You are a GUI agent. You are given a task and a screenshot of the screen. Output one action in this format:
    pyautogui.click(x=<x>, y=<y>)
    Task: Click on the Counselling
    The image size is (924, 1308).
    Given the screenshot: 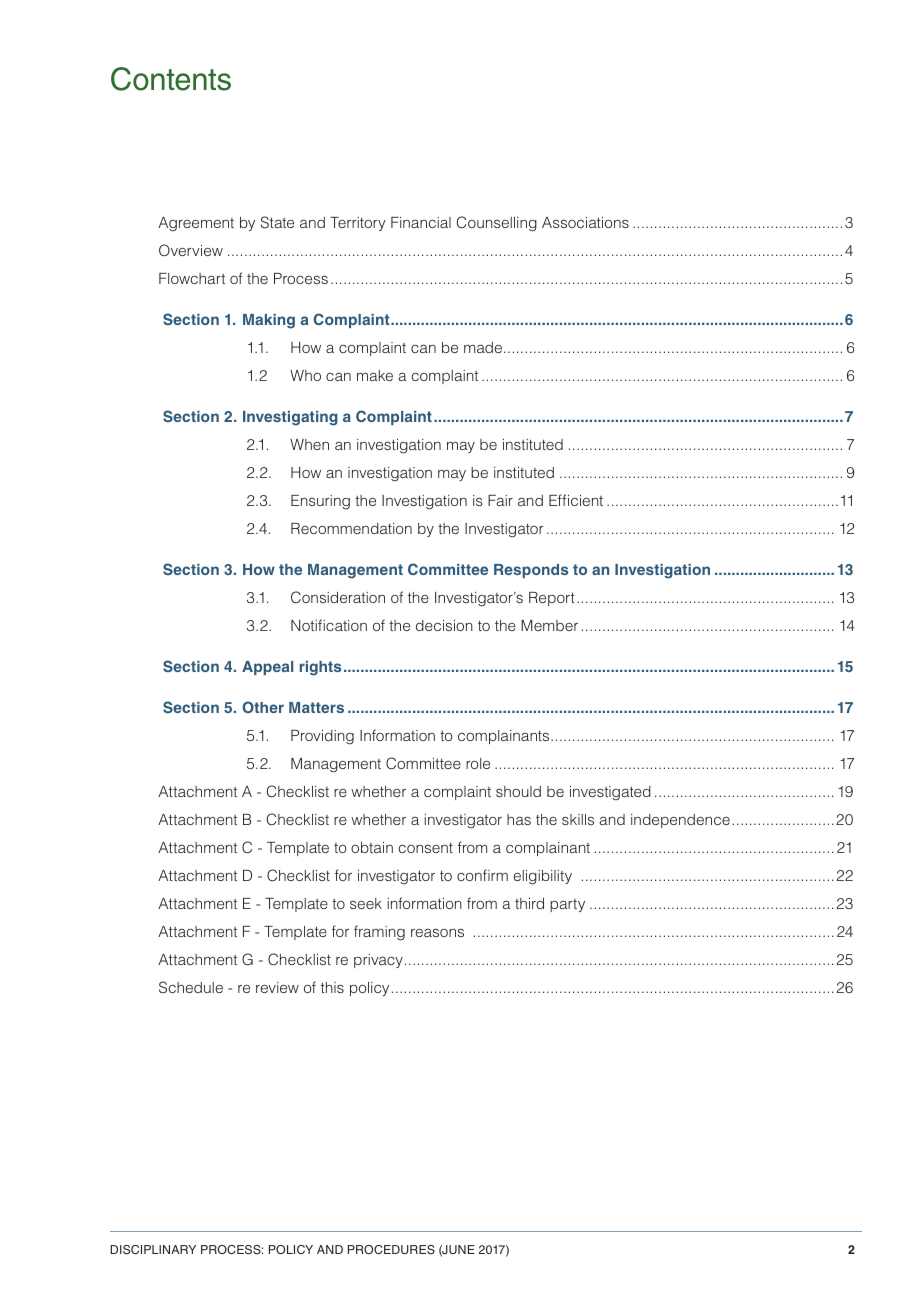 What is the action you would take?
    pyautogui.click(x=497, y=224)
